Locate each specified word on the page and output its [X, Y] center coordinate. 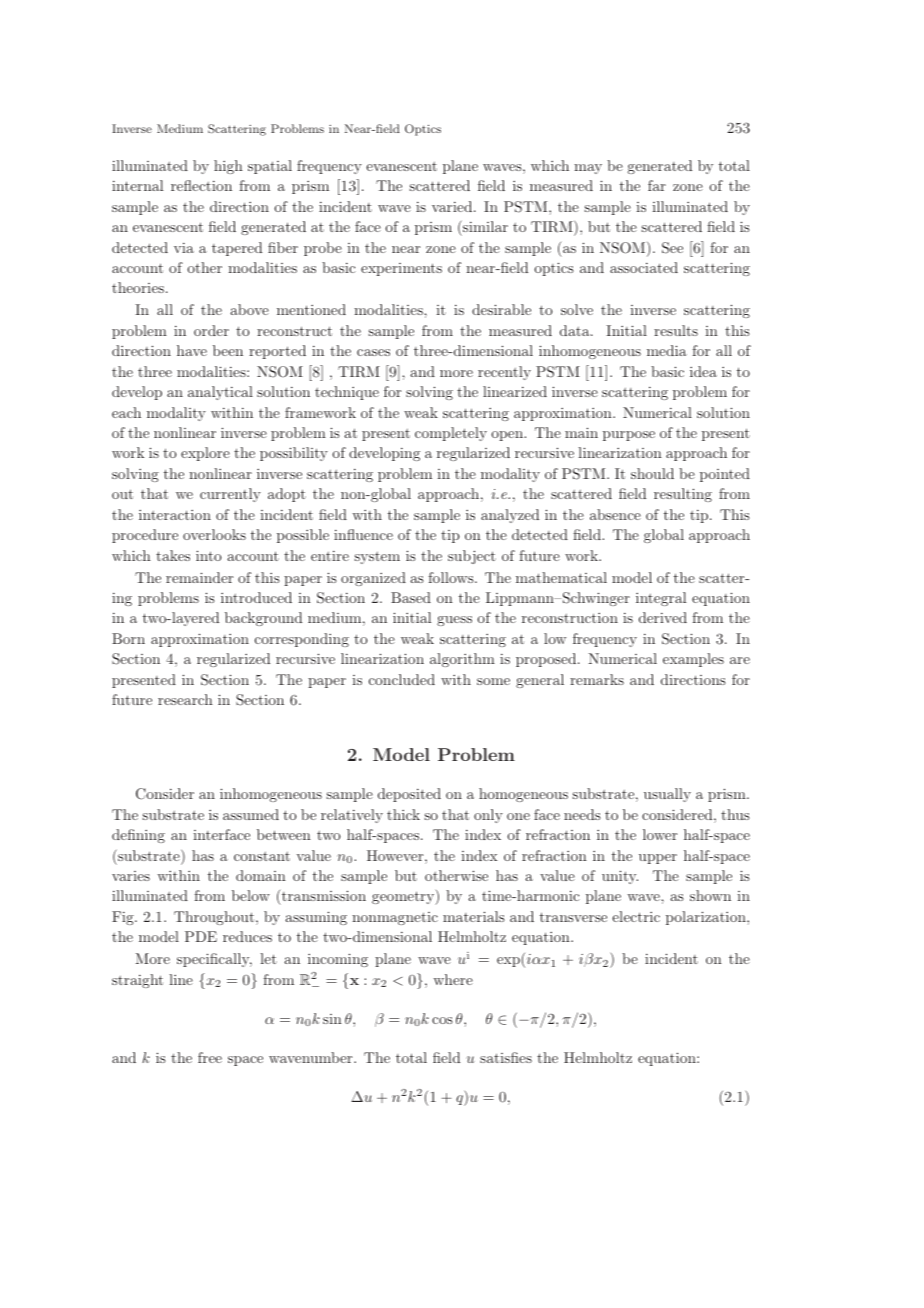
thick [403, 814]
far [657, 185]
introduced [256, 597]
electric [636, 916]
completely [451, 434]
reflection [201, 185]
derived [663, 617]
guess [454, 621]
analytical [220, 393]
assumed [251, 814]
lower [660, 834]
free [210, 1057]
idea [703, 371]
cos [442, 1020]
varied [453, 206]
